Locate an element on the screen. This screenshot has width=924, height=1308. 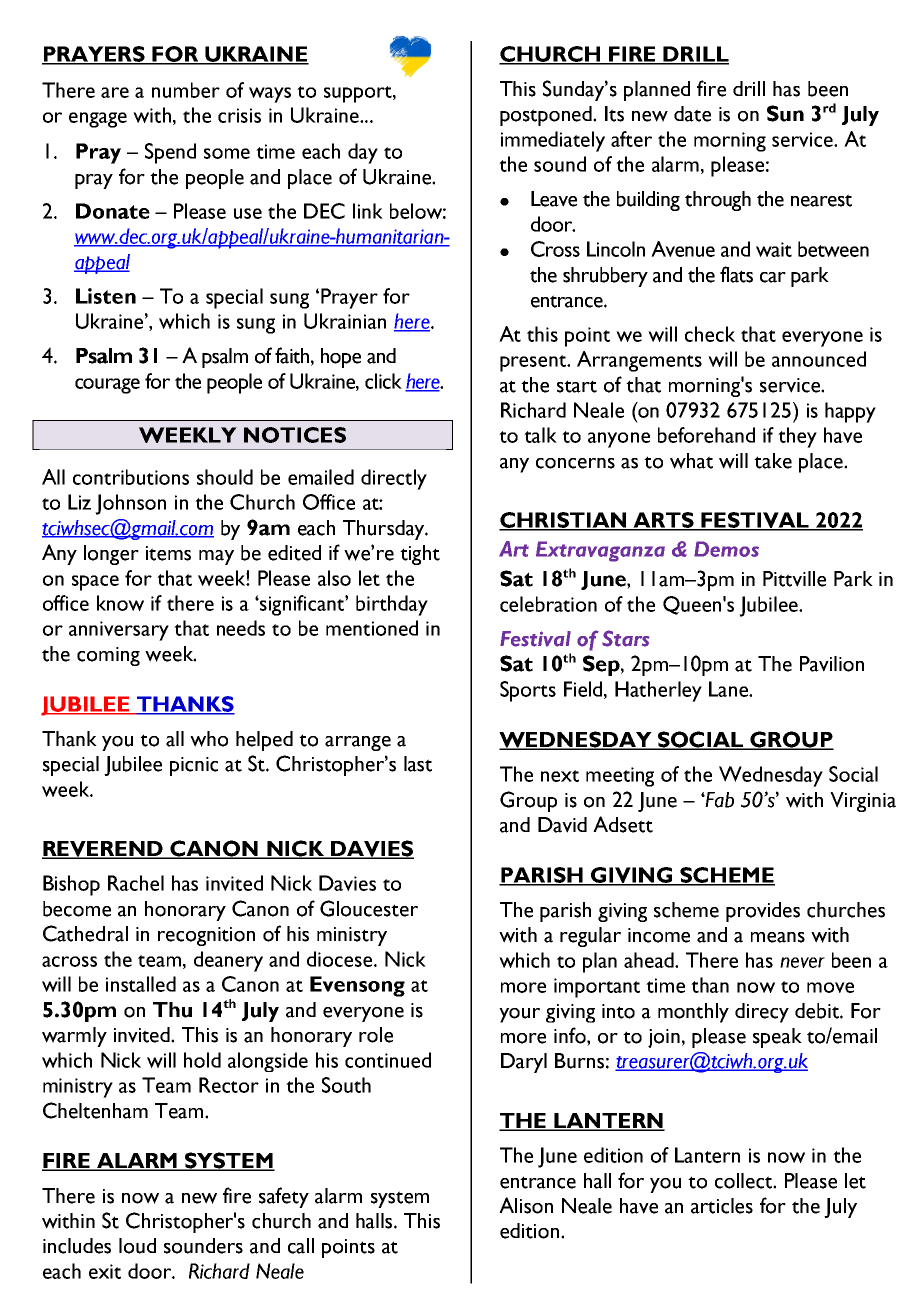
postponed is located at coordinates (547, 116).
